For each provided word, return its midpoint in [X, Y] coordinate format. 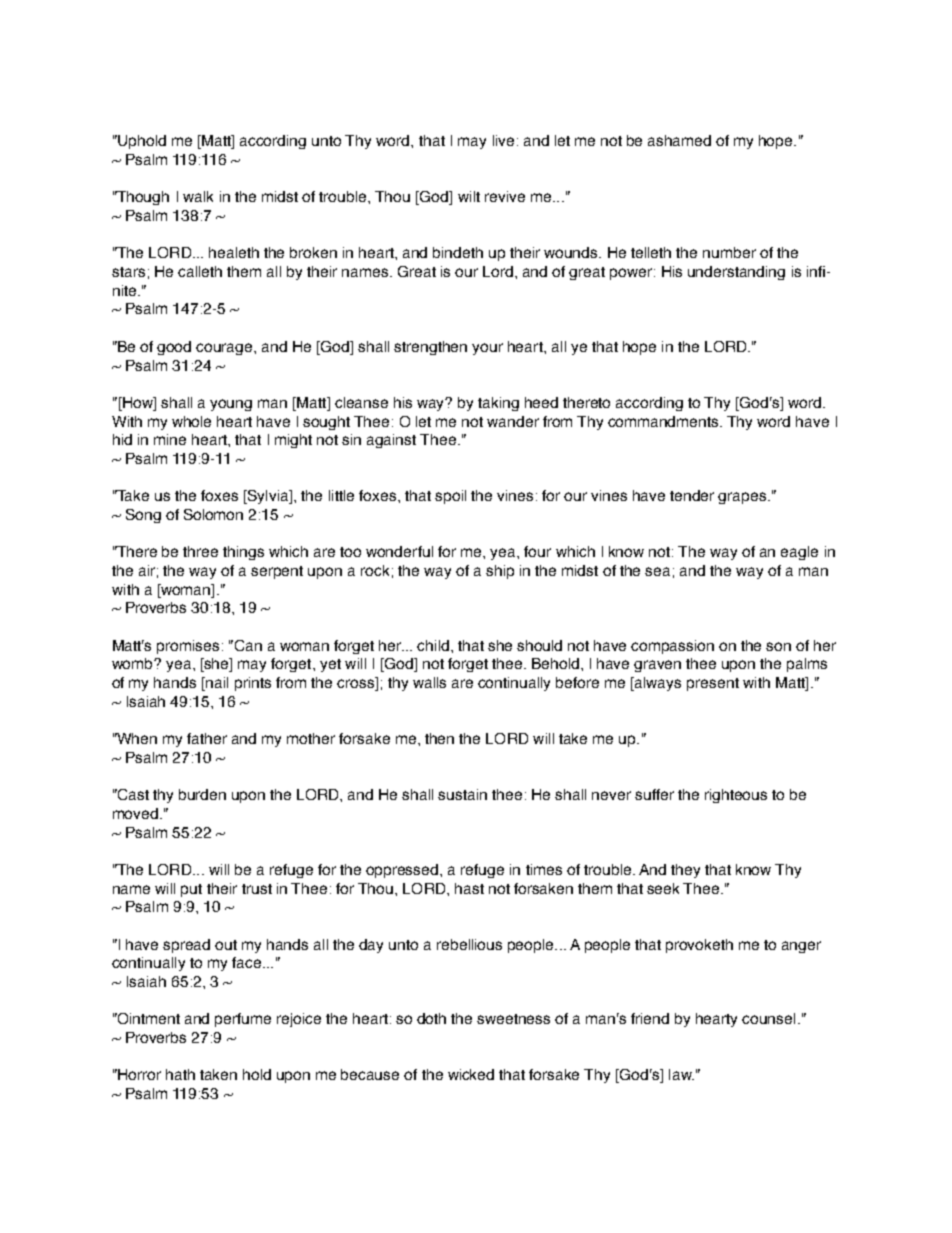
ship [500, 572]
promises [188, 647]
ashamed [679, 140]
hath [180, 1074]
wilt [469, 196]
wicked [471, 1074]
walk [198, 196]
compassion [672, 647]
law [681, 1074]
